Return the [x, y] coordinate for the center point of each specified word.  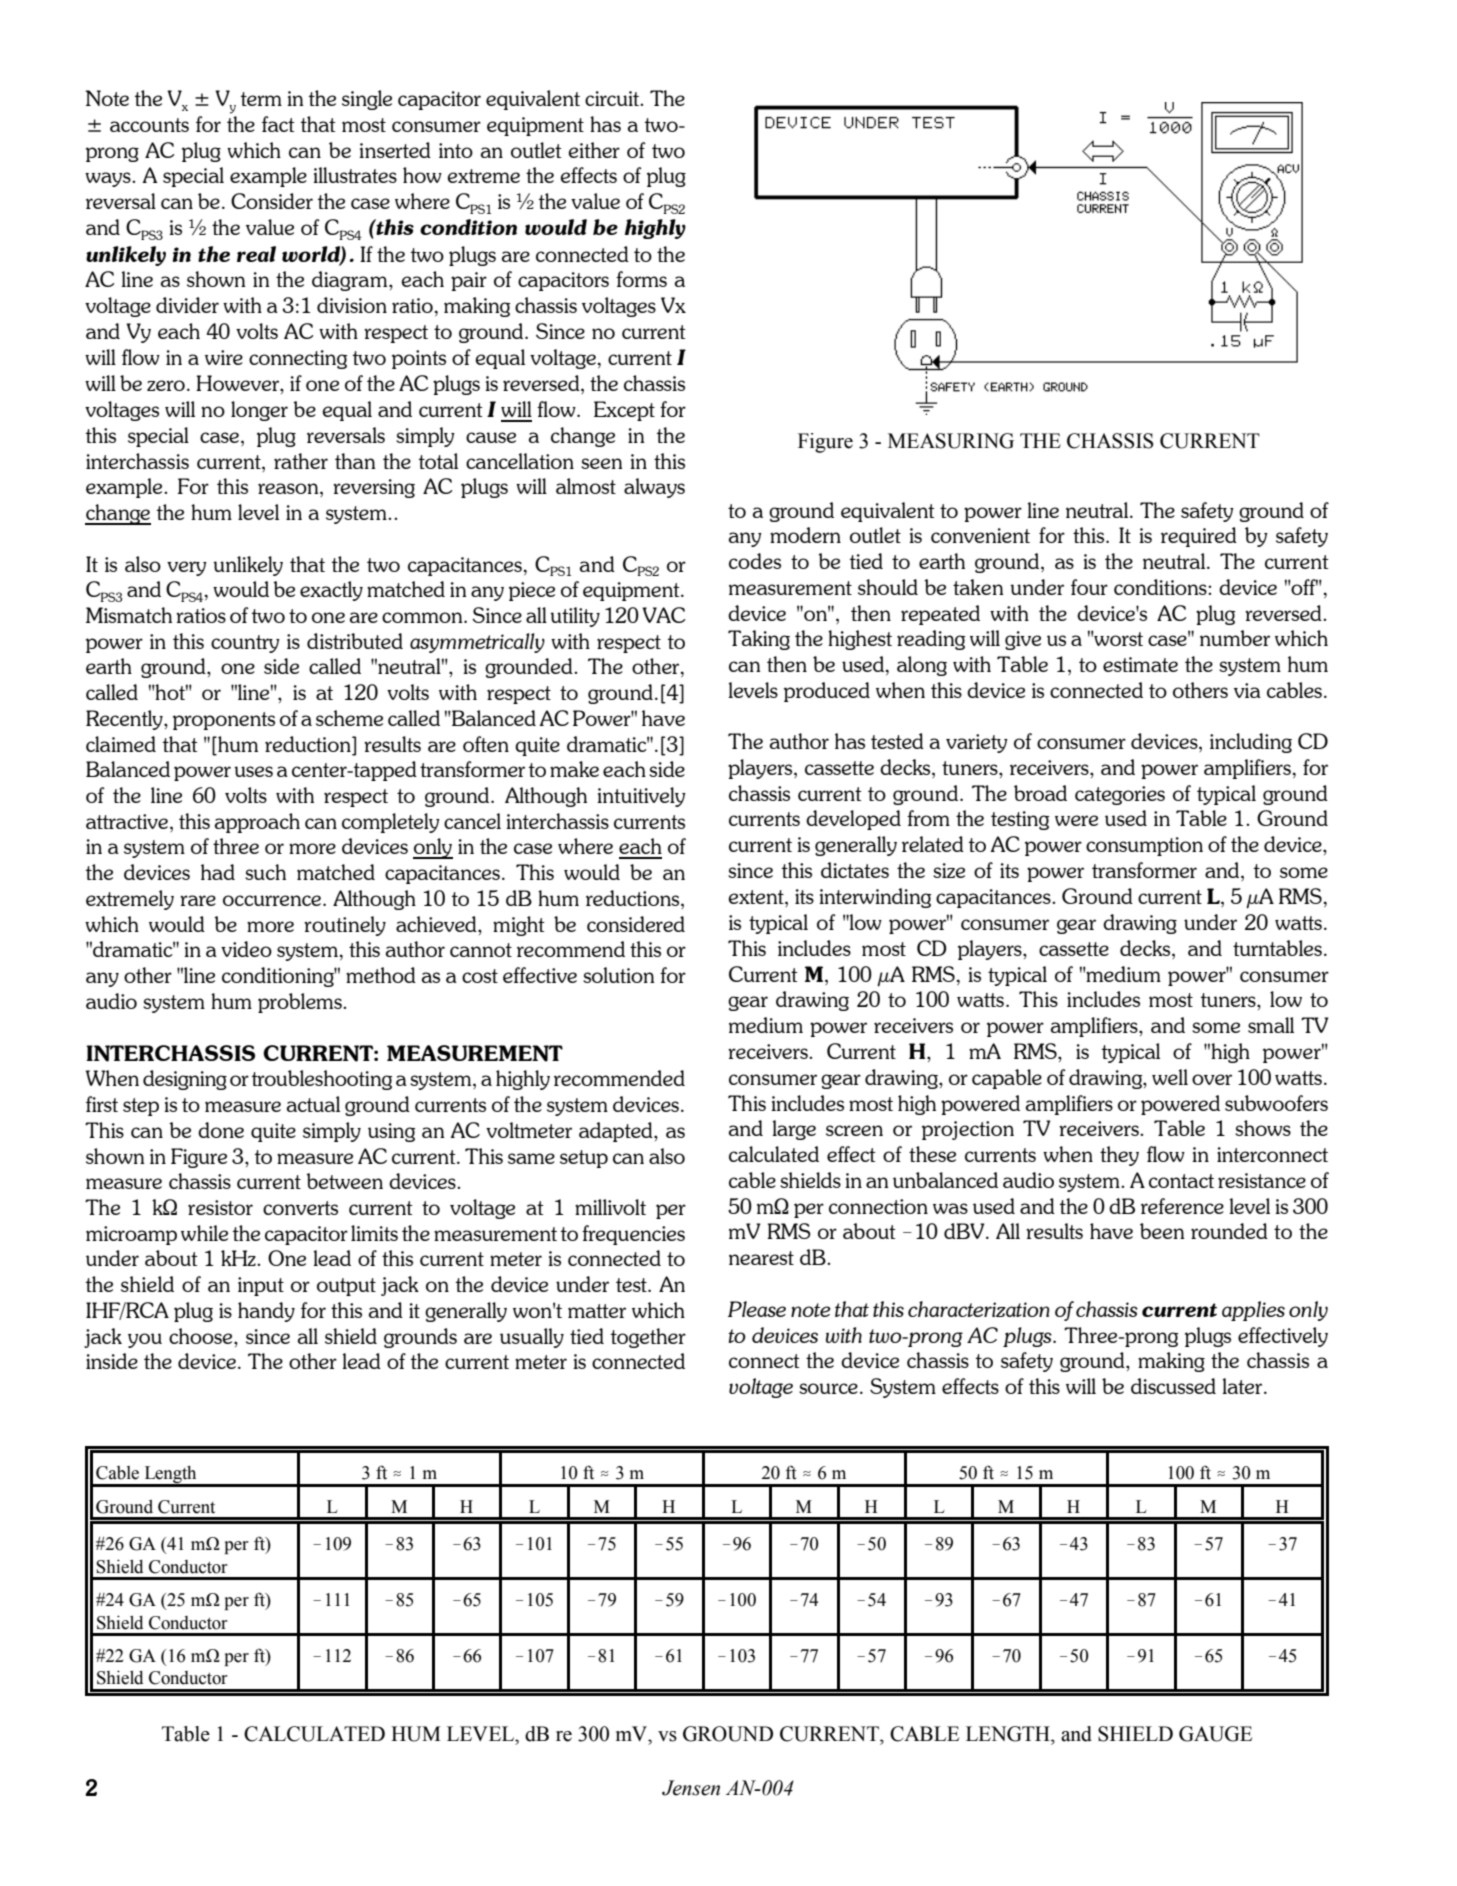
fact [278, 124]
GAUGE [1215, 1734]
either [594, 150]
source [828, 1388]
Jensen [691, 1788]
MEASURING [951, 441]
